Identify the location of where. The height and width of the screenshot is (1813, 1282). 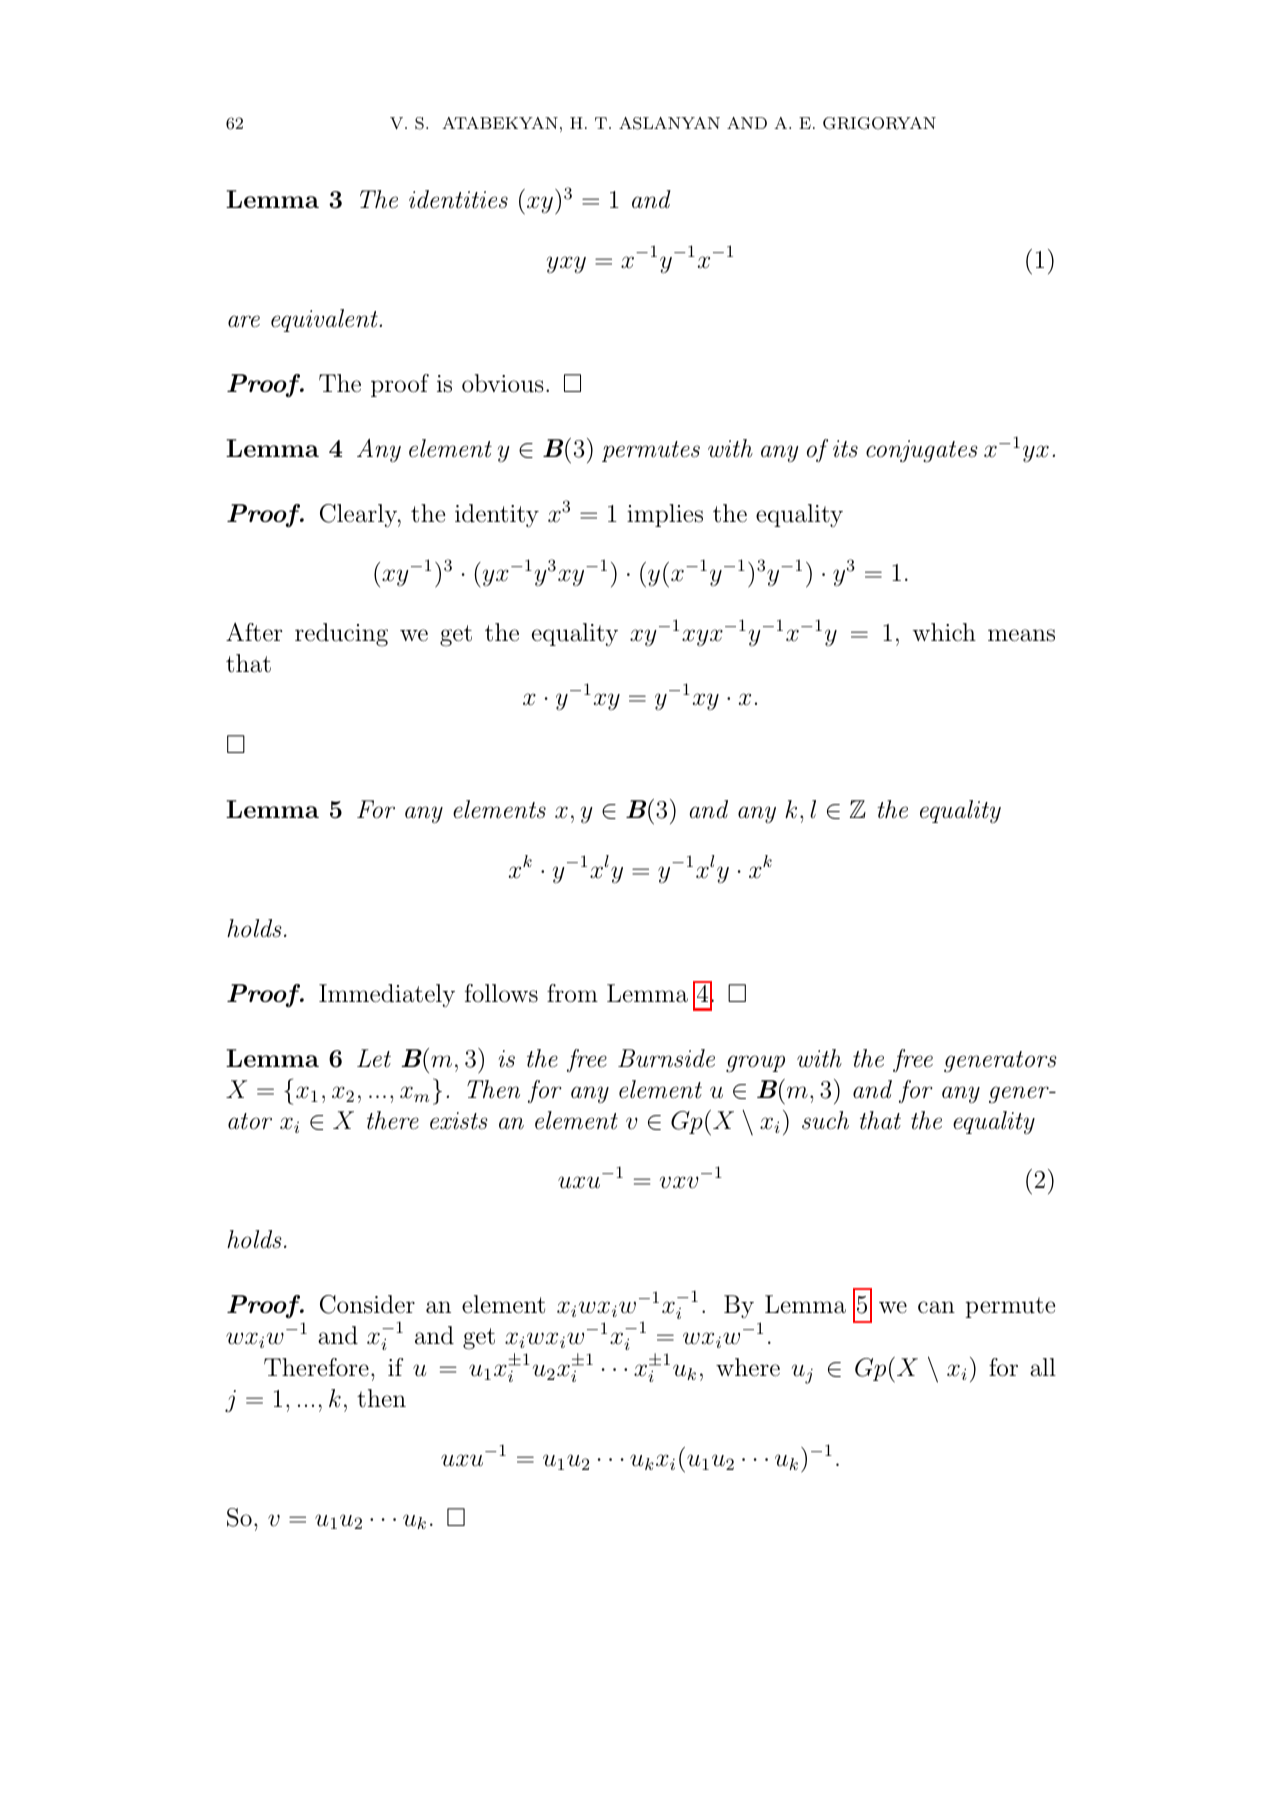
(748, 1367).
